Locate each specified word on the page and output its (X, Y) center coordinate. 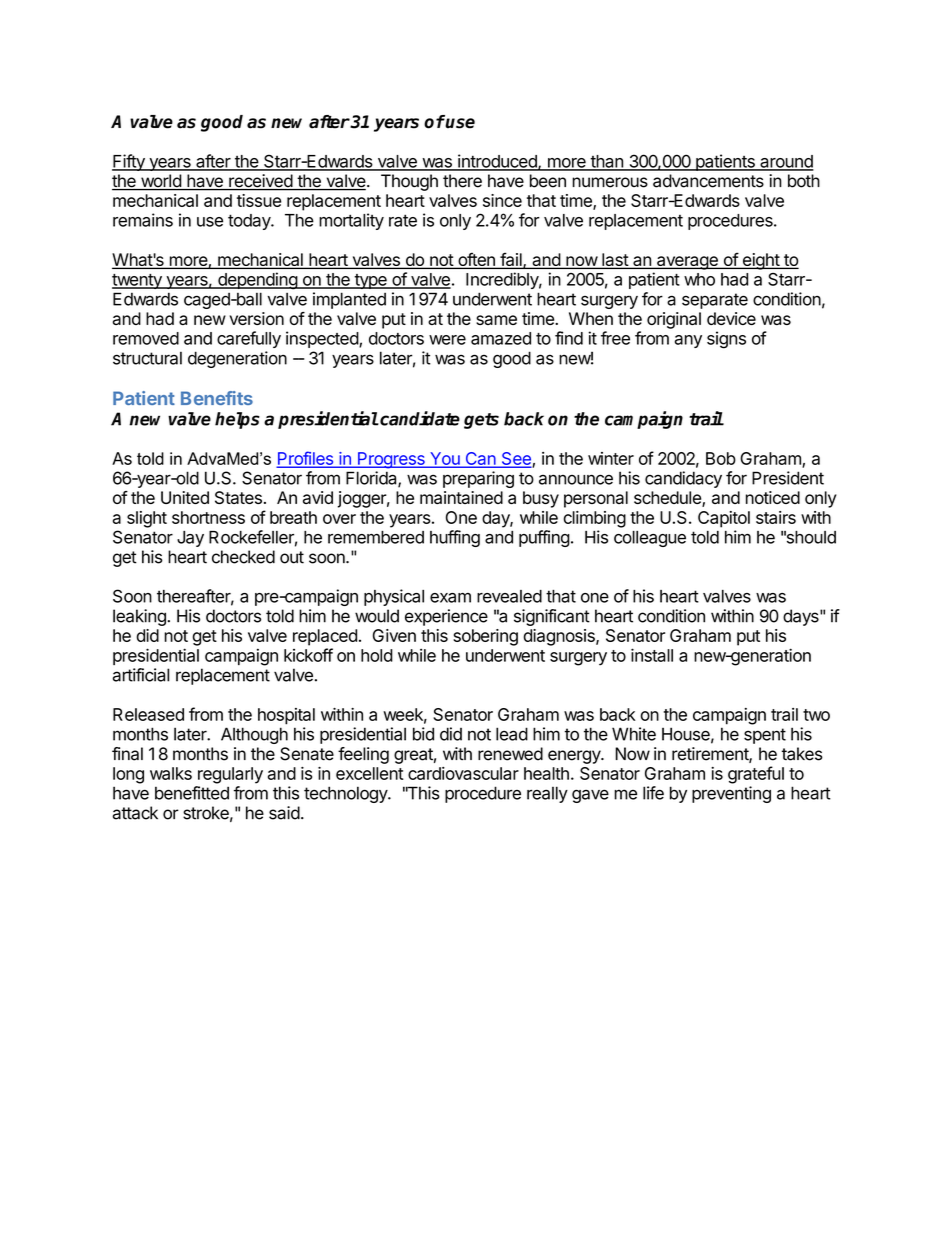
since (502, 200)
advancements (708, 181)
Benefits (217, 398)
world (161, 182)
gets (481, 421)
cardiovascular (463, 773)
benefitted (192, 793)
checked (243, 557)
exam (450, 598)
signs (726, 340)
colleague (650, 539)
